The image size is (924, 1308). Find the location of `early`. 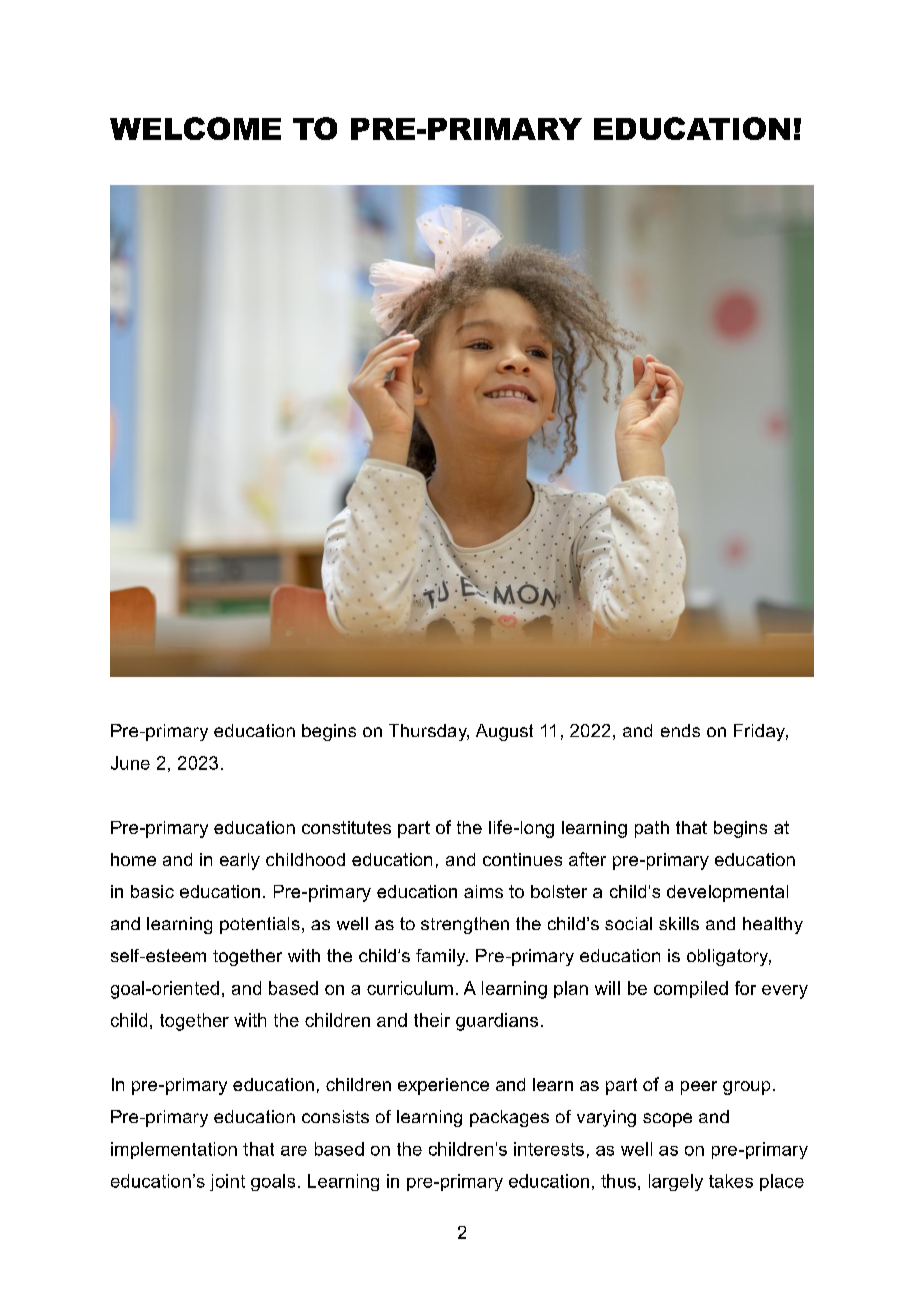

early is located at coordinates (240, 861).
